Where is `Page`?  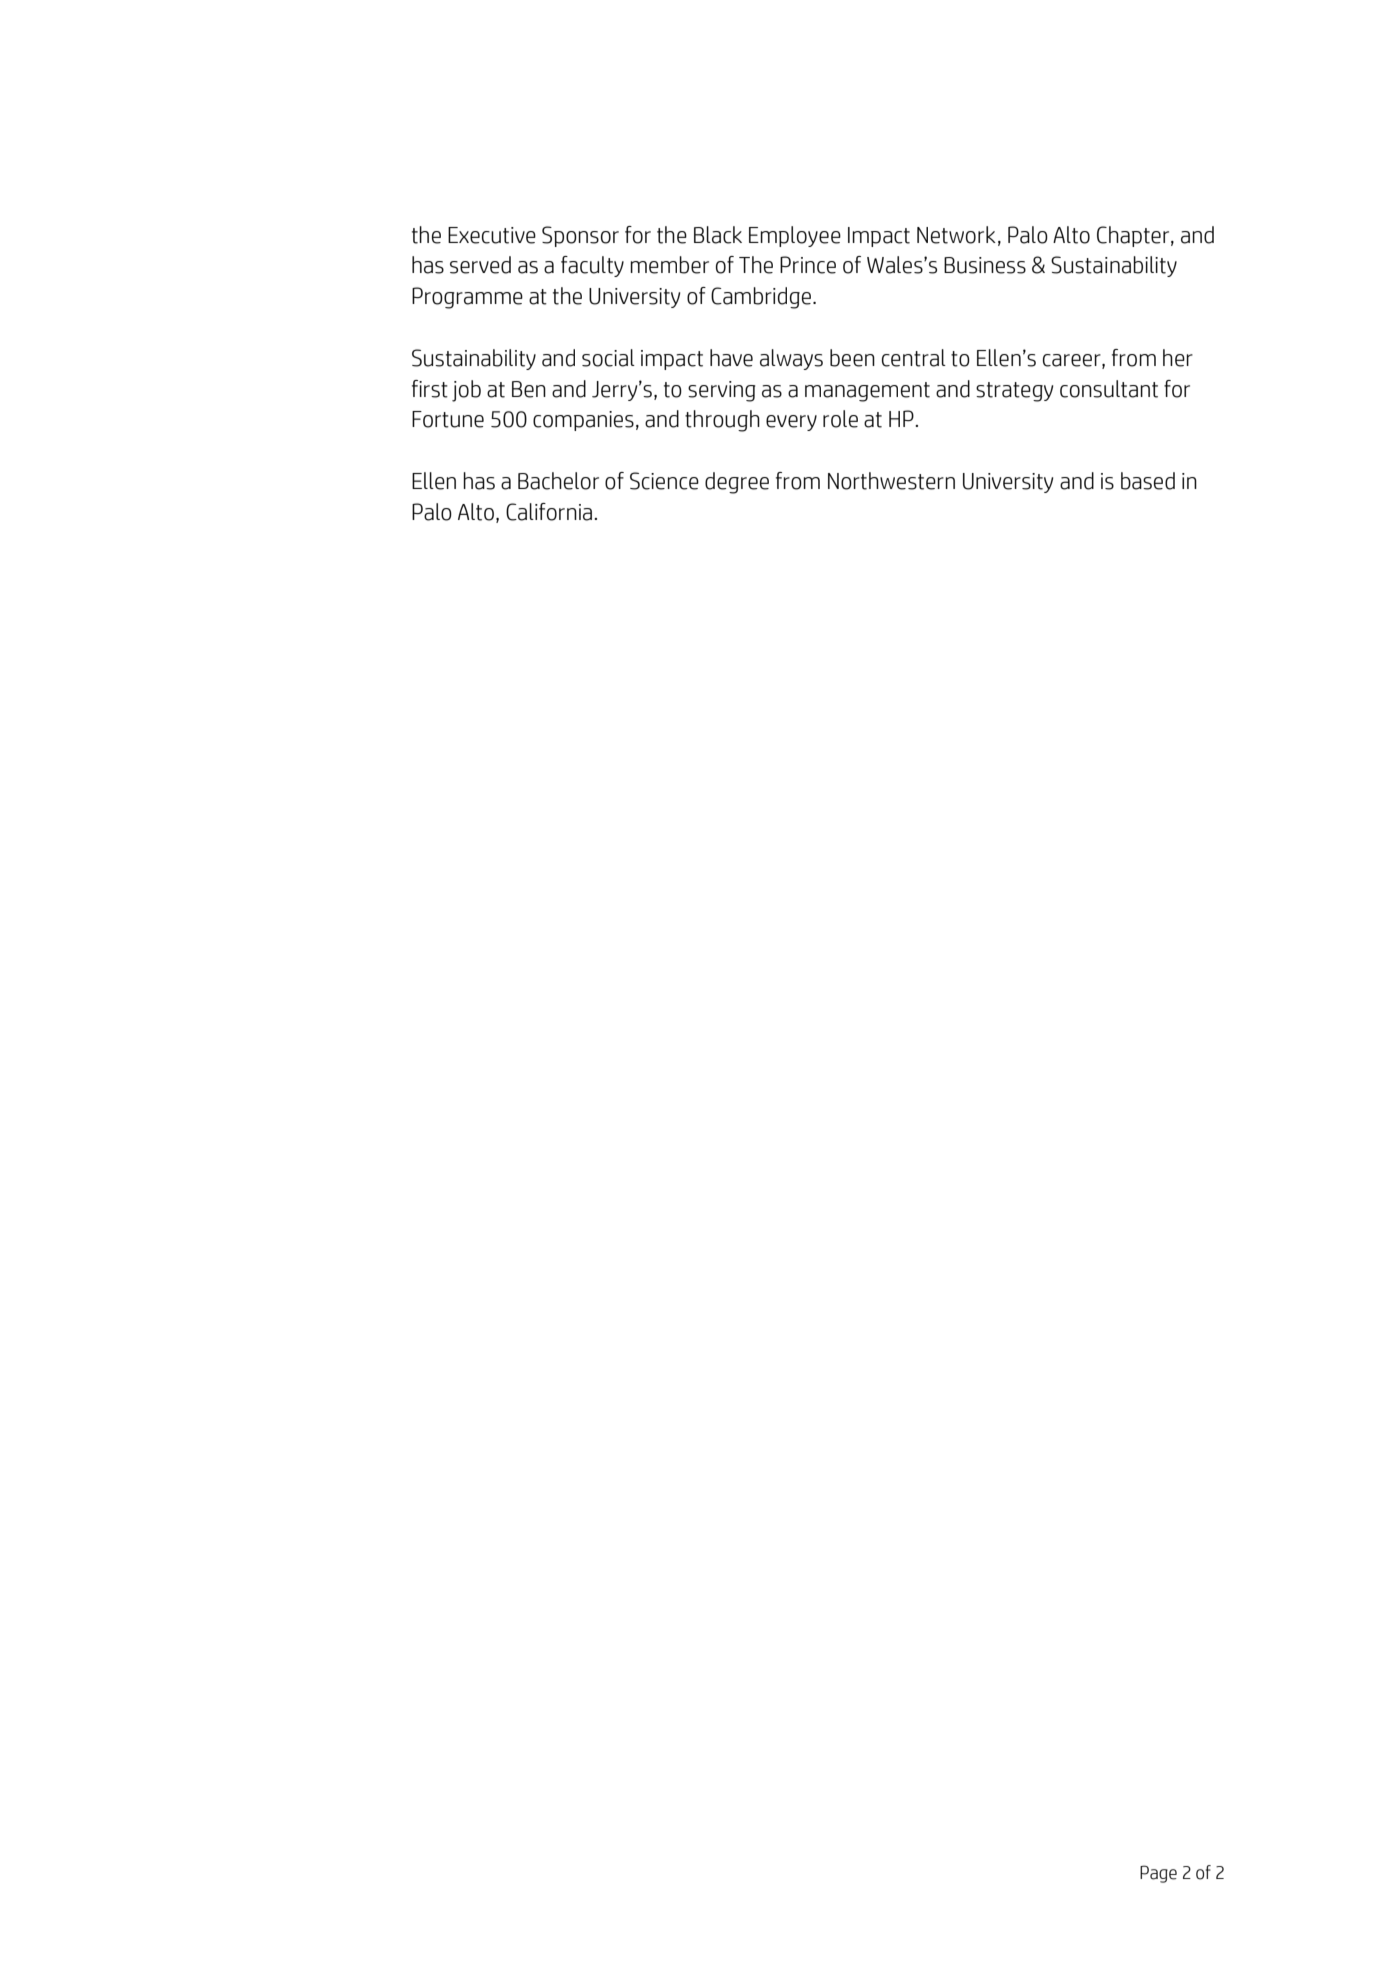
Page is located at coordinates (1158, 1874).
